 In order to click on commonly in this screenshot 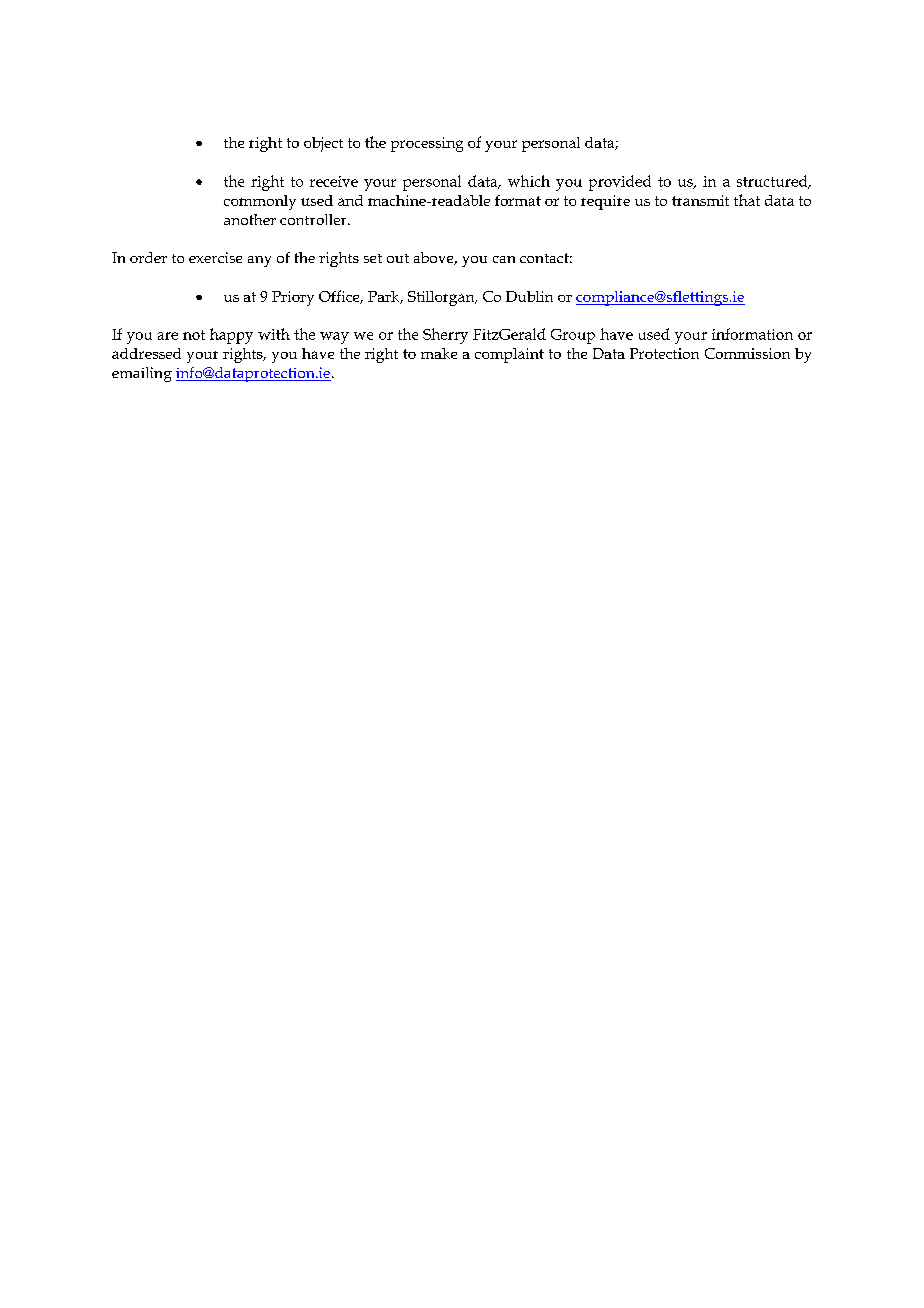, I will do `click(260, 202)`.
